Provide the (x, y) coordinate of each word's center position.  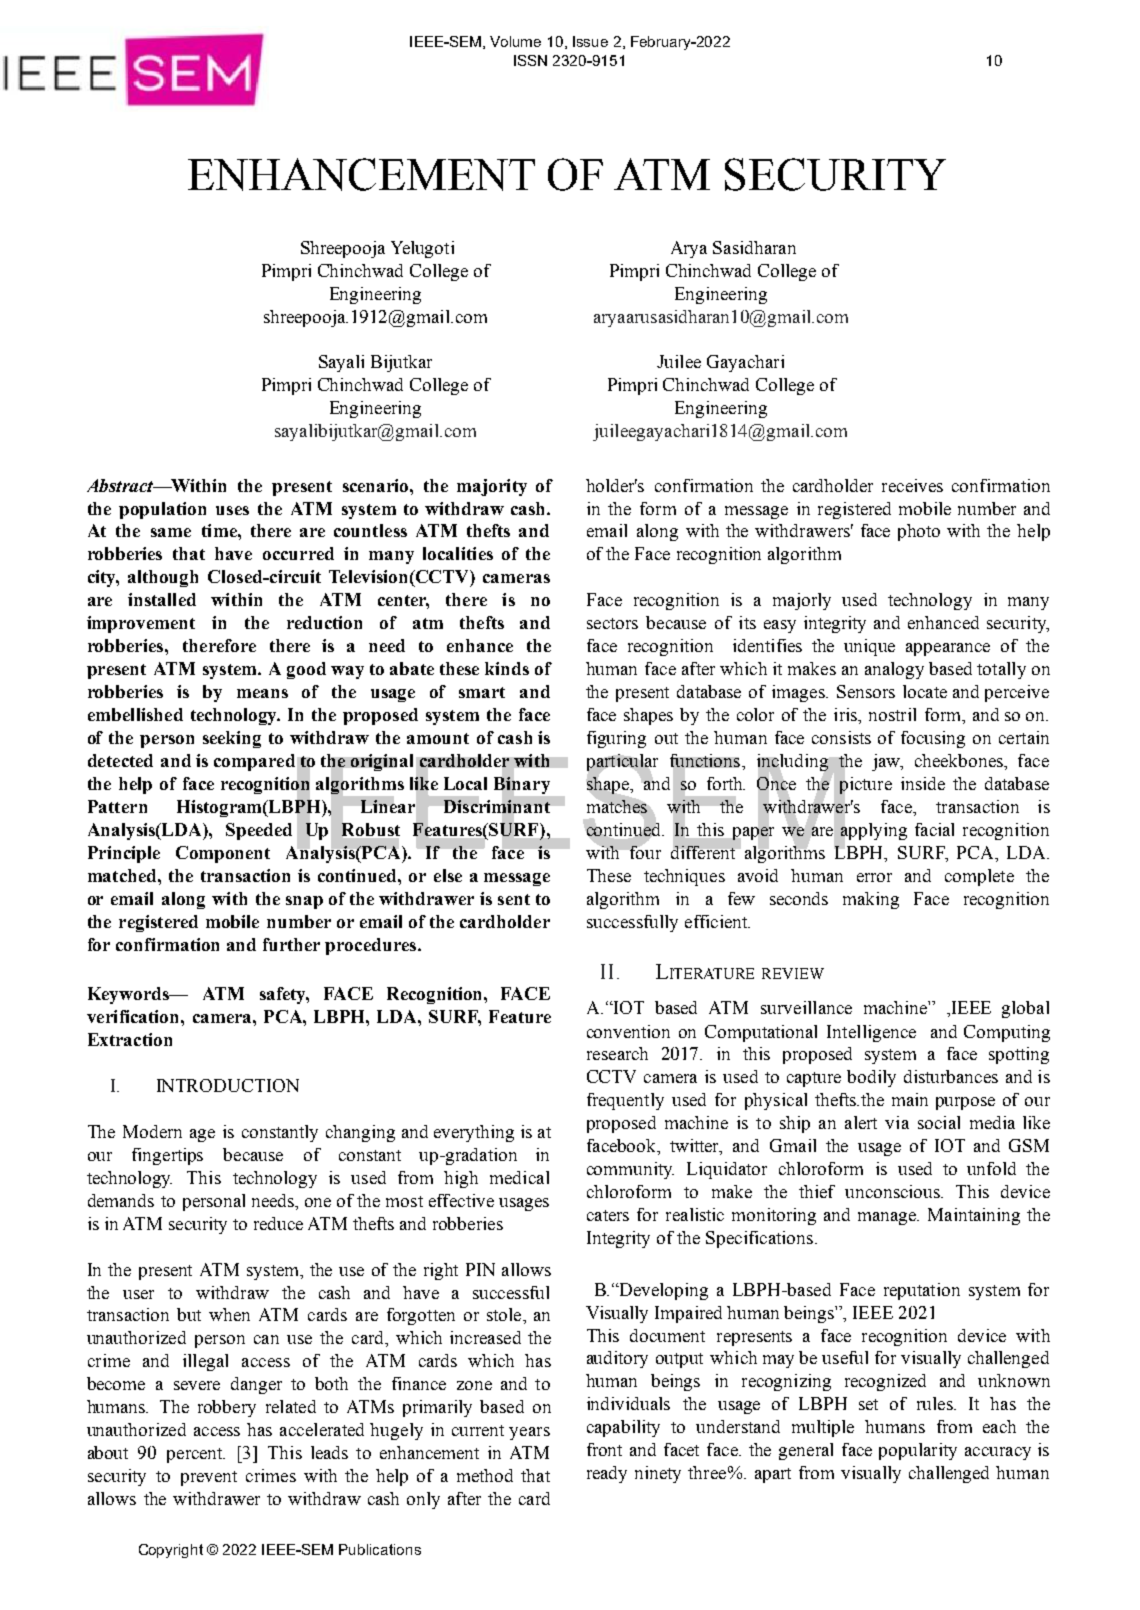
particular (622, 763)
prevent (209, 1478)
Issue (590, 41)
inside (923, 783)
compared (254, 762)
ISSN (530, 60)
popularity (918, 1451)
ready (607, 1474)
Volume (515, 41)
